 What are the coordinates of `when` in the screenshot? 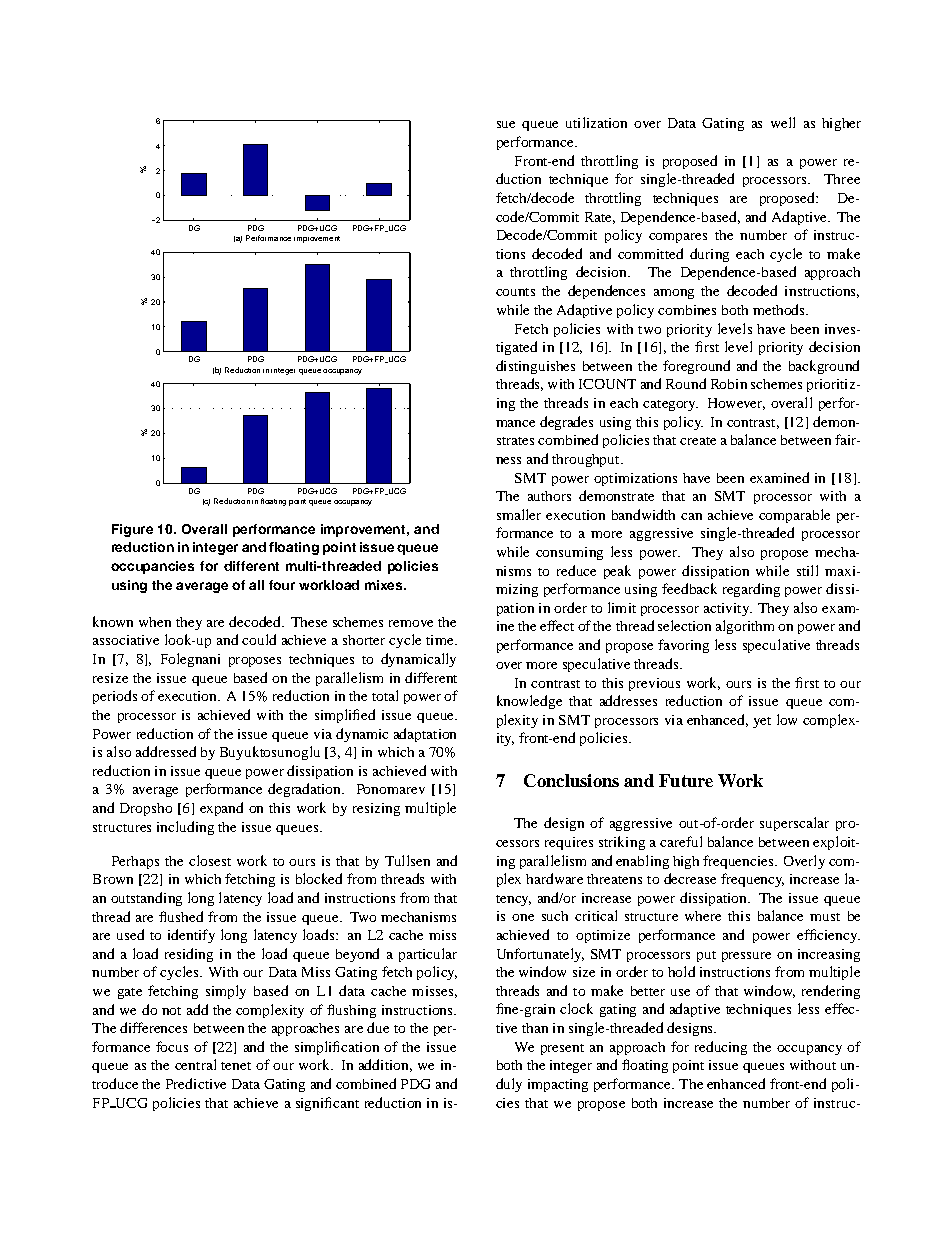 It's located at (155, 622).
